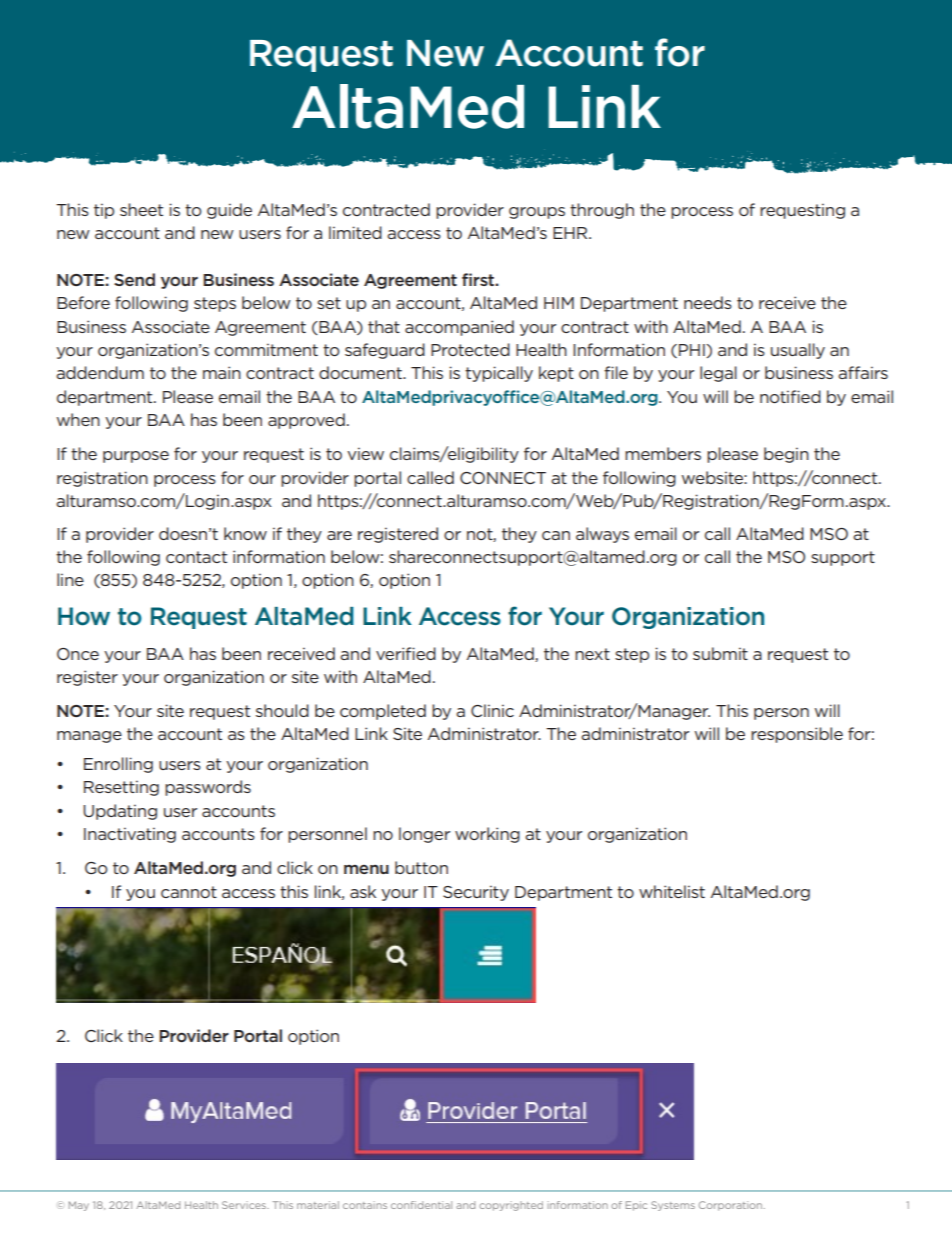 The height and width of the page is (1233, 952). I want to click on needs, so click(708, 302).
